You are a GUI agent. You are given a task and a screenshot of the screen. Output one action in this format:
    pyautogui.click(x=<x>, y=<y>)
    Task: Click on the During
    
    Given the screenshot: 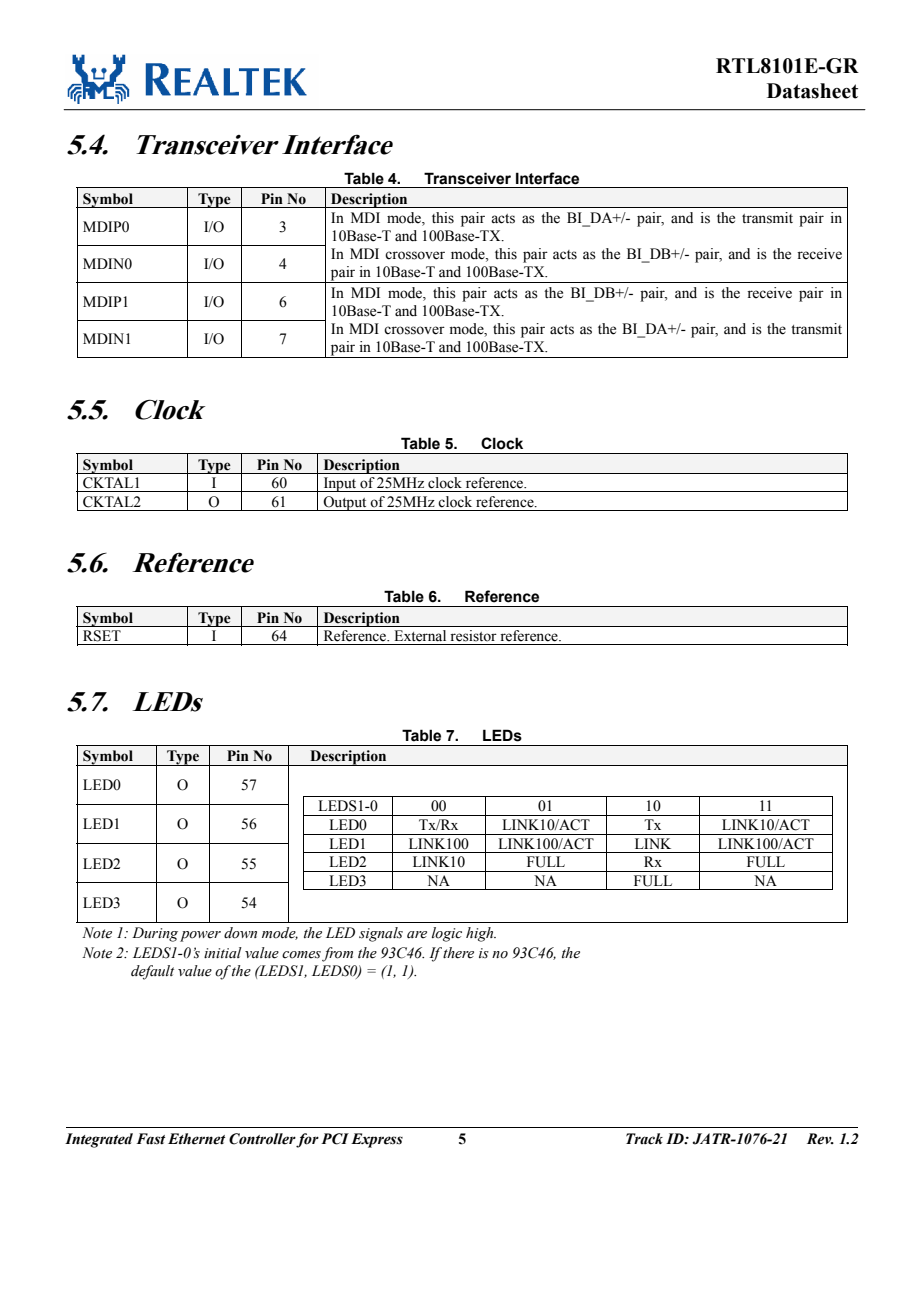 What is the action you would take?
    pyautogui.click(x=155, y=934)
